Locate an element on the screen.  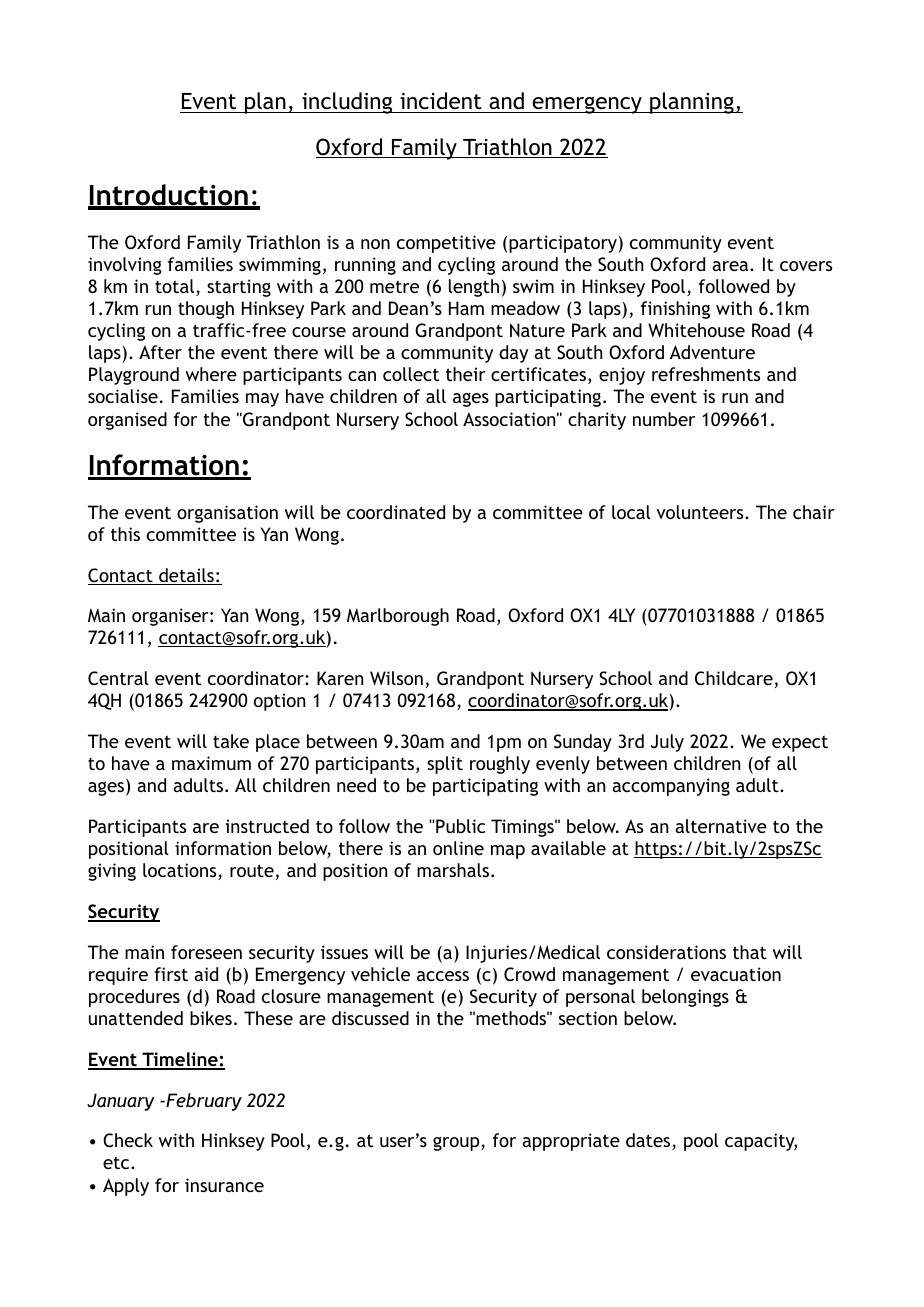
alternative is located at coordinates (721, 826).
